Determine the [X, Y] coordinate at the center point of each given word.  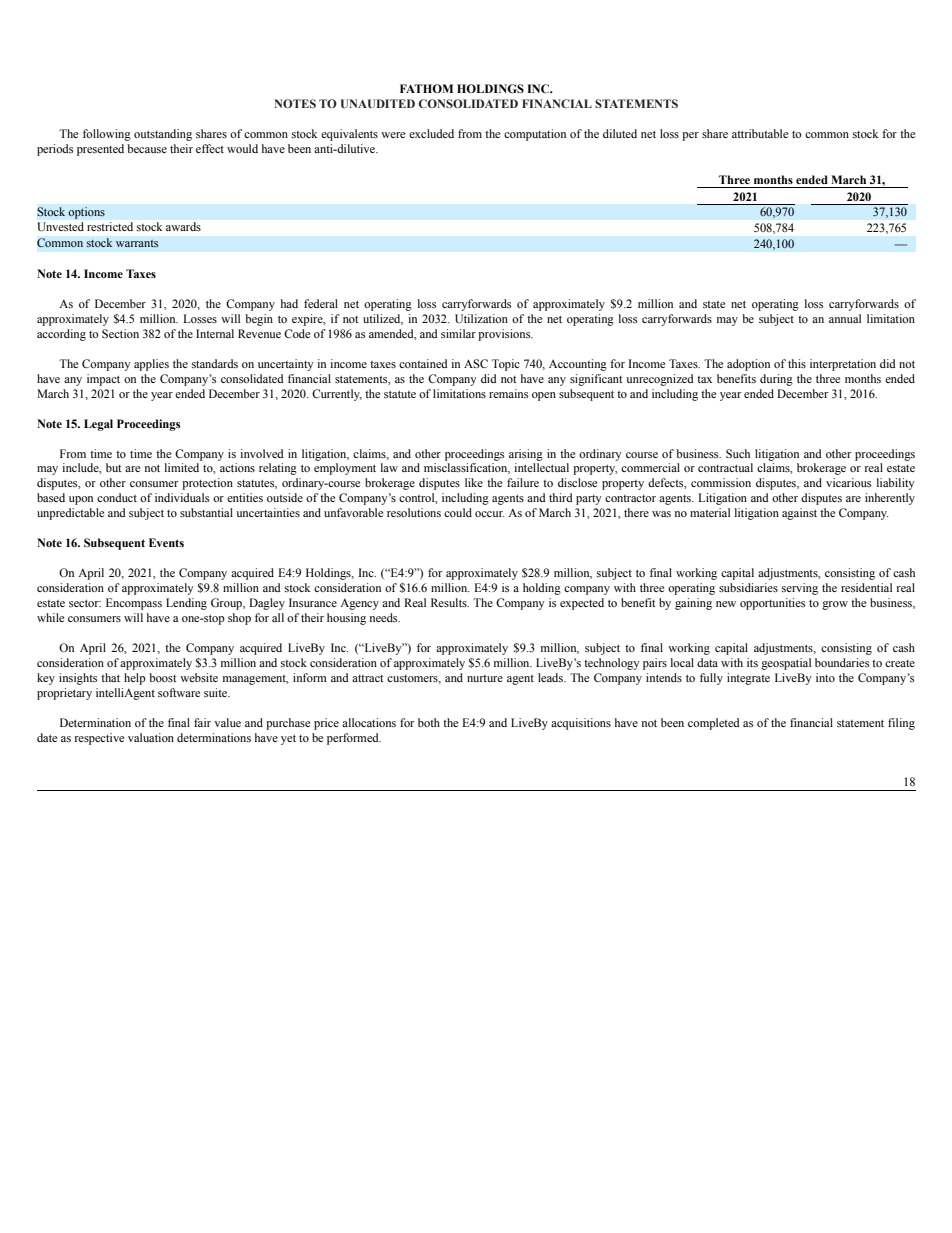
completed [714, 724]
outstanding [163, 135]
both [429, 722]
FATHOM [426, 88]
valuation [151, 737]
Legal [98, 425]
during [776, 380]
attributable [760, 133]
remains [508, 393]
